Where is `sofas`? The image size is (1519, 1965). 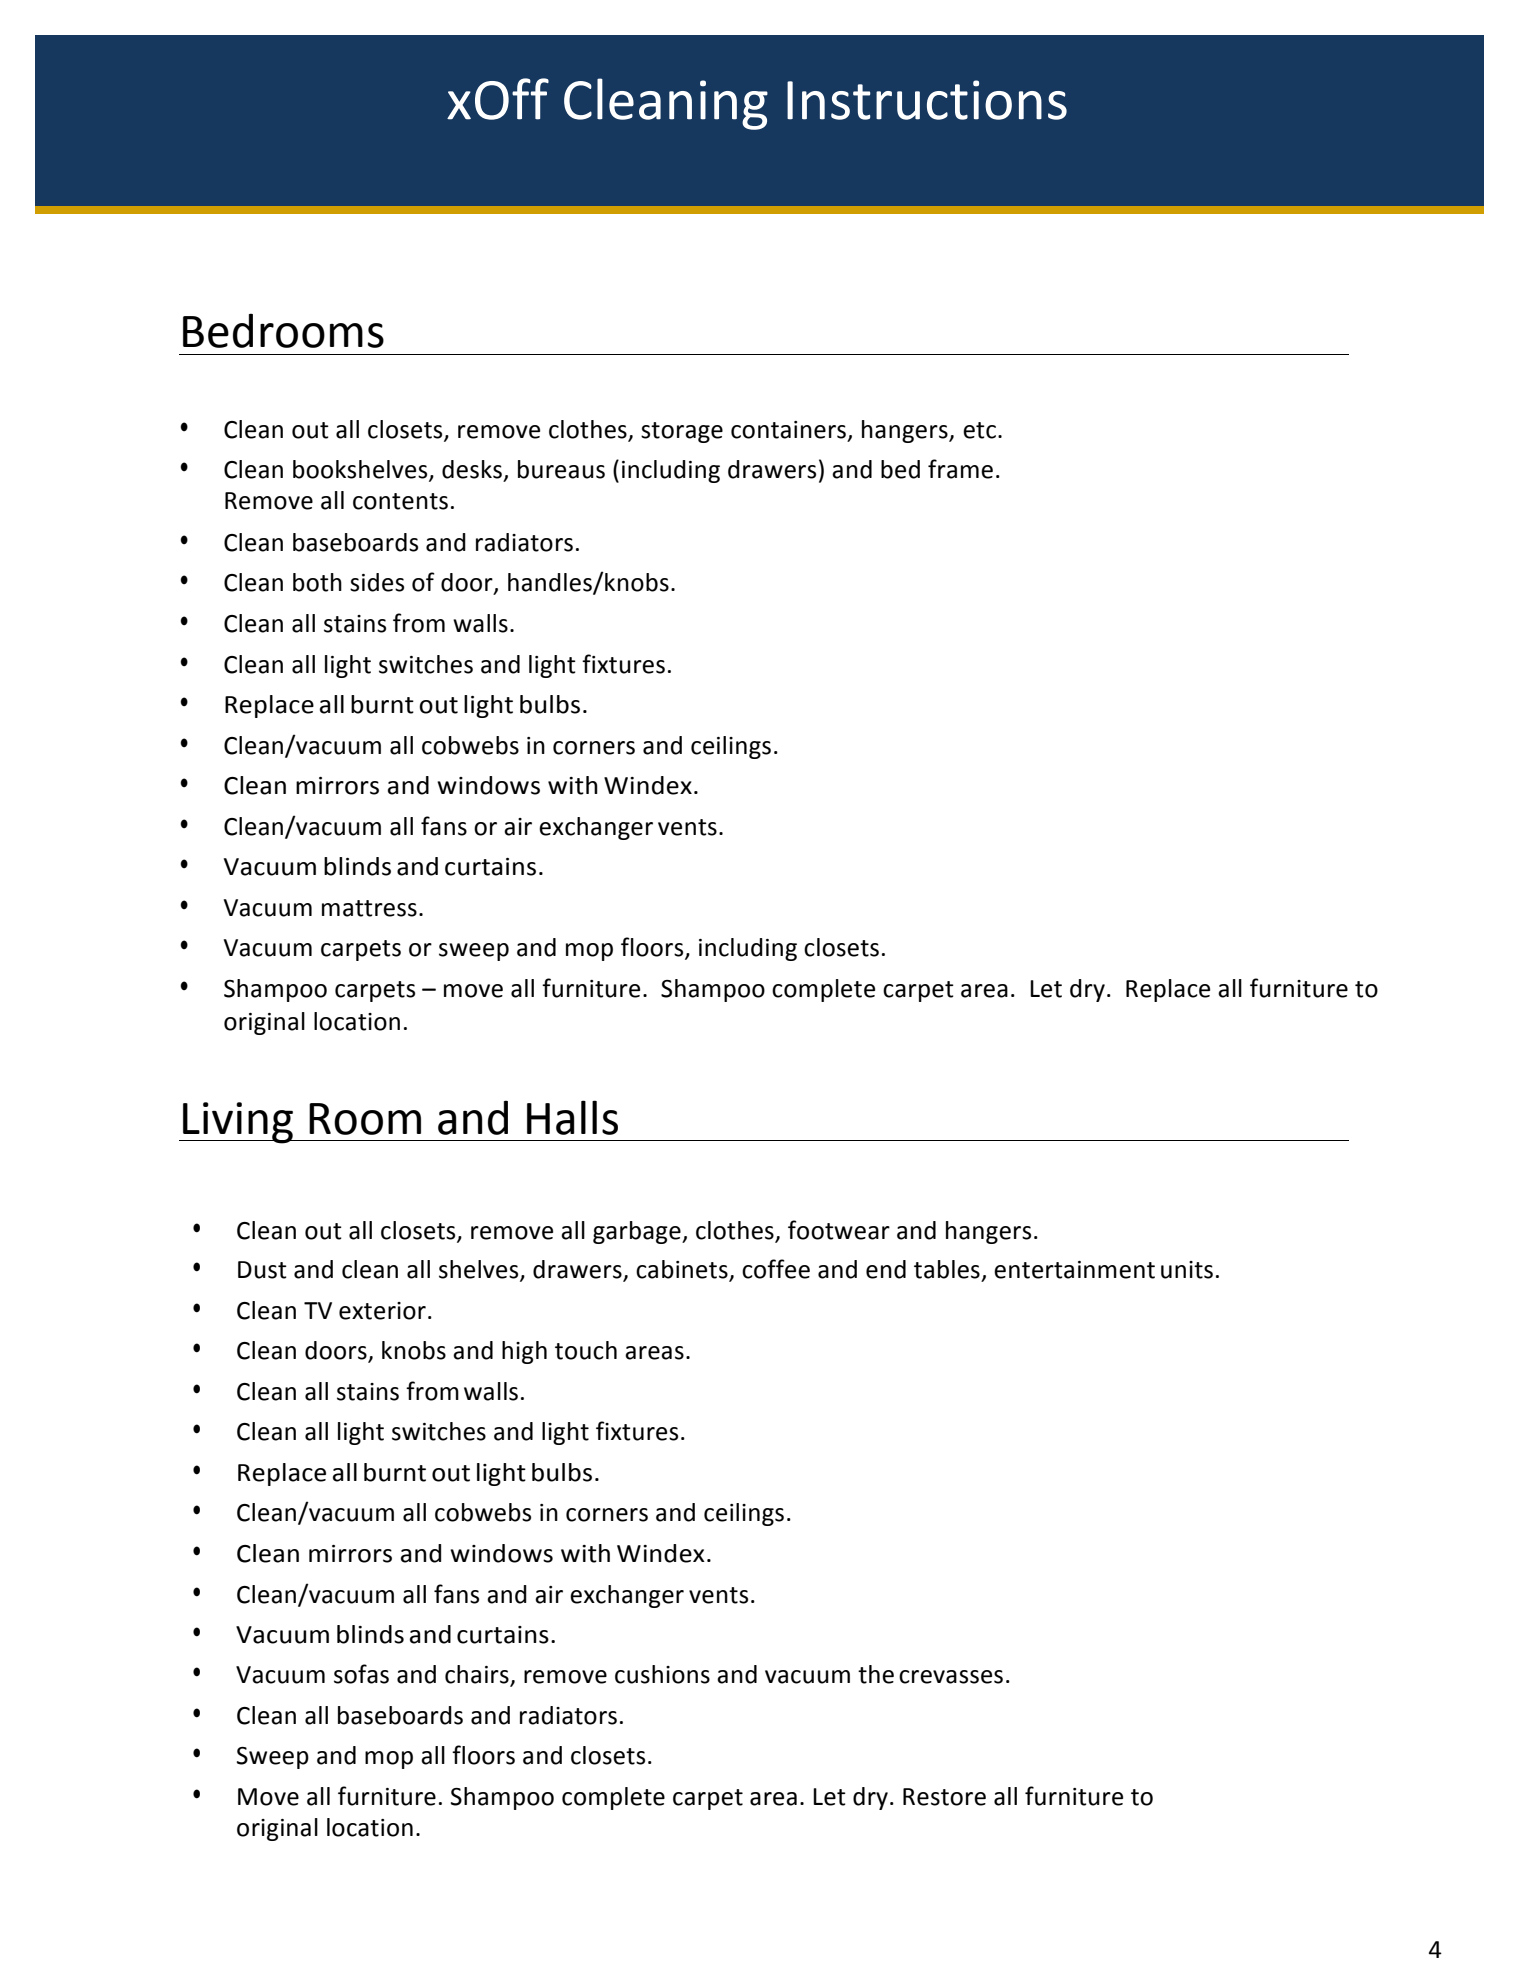 sofas is located at coordinates (361, 1674).
